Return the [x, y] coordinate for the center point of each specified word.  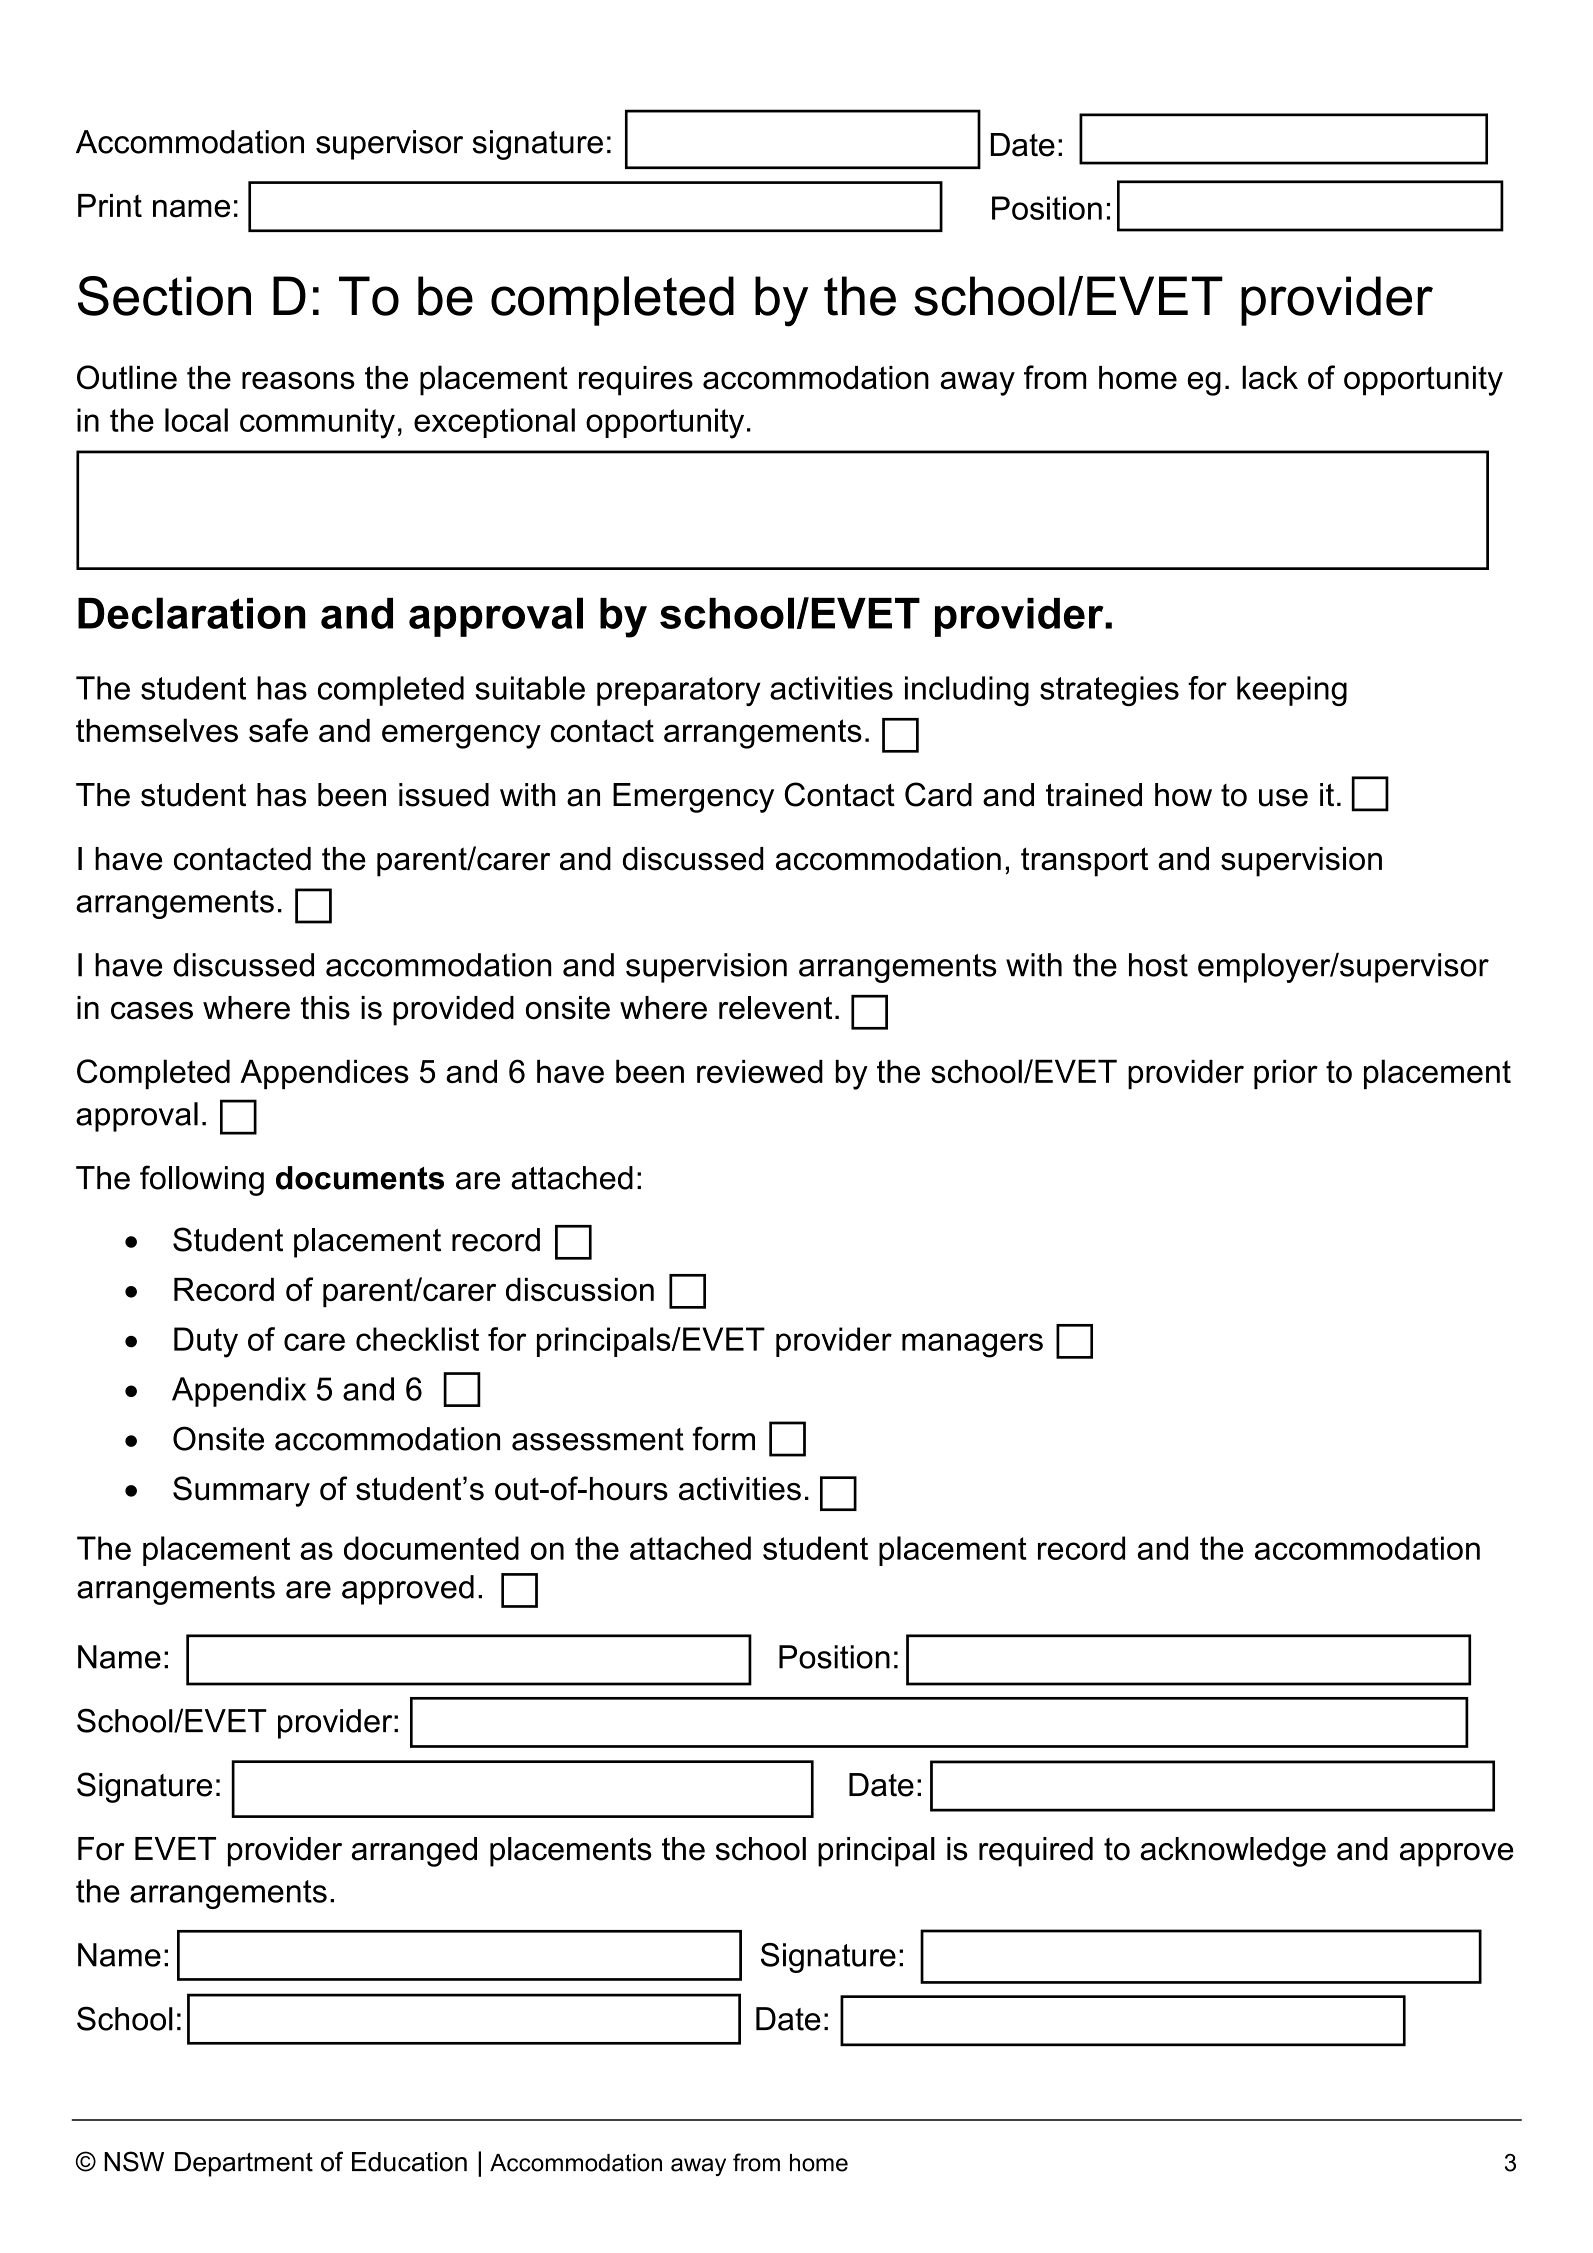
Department [244, 2164]
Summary [241, 1491]
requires [636, 381]
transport [1084, 862]
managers [972, 1345]
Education [409, 2162]
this [325, 1008]
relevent [775, 1008]
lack [1270, 377]
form [723, 1438]
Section [164, 296]
